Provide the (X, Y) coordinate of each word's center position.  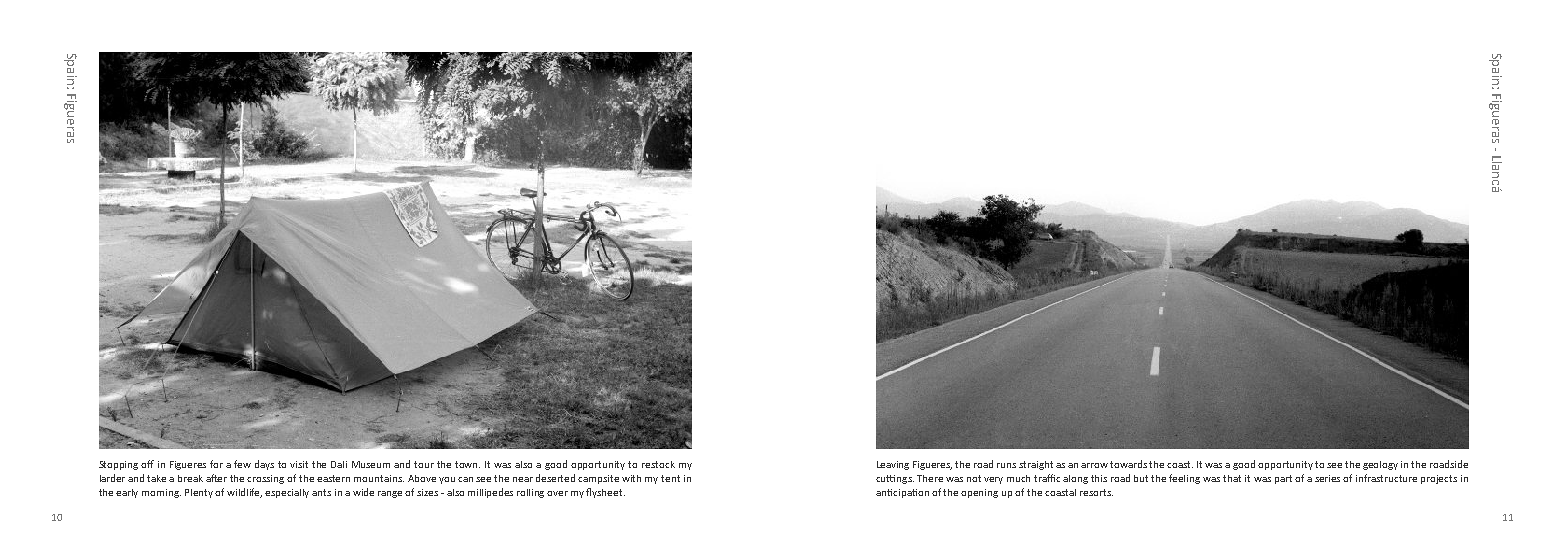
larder (112, 478)
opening (979, 493)
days (264, 465)
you (447, 480)
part (1283, 479)
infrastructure (1386, 478)
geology (1380, 465)
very (993, 480)
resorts (1096, 492)
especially (287, 493)
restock (658, 464)
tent (670, 478)
